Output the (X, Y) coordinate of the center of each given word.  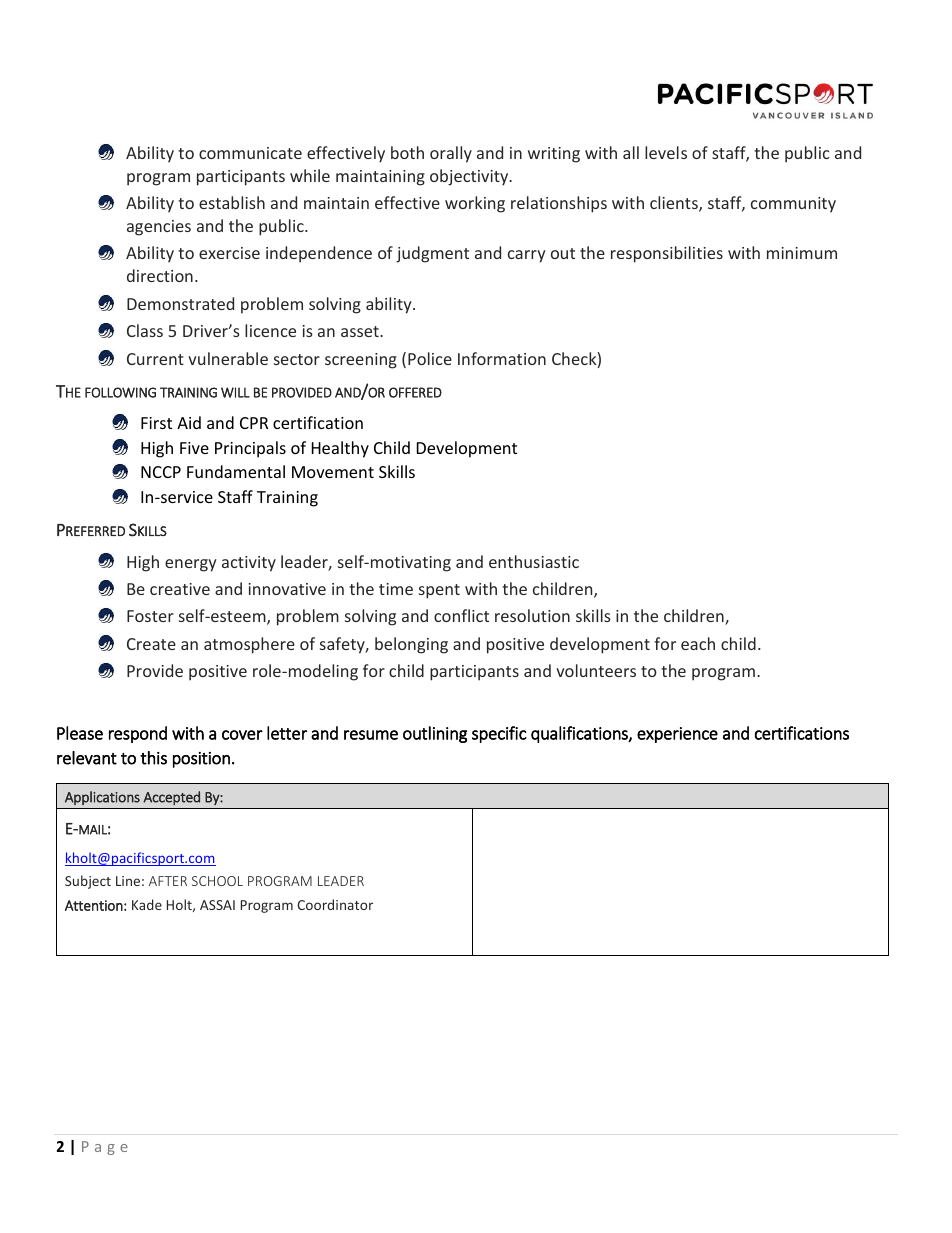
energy (191, 565)
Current (155, 359)
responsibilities (667, 254)
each (698, 643)
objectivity (470, 177)
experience (677, 735)
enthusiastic (534, 561)
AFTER (168, 881)
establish (232, 202)
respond (138, 734)
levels (666, 152)
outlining (435, 734)
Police (430, 358)
